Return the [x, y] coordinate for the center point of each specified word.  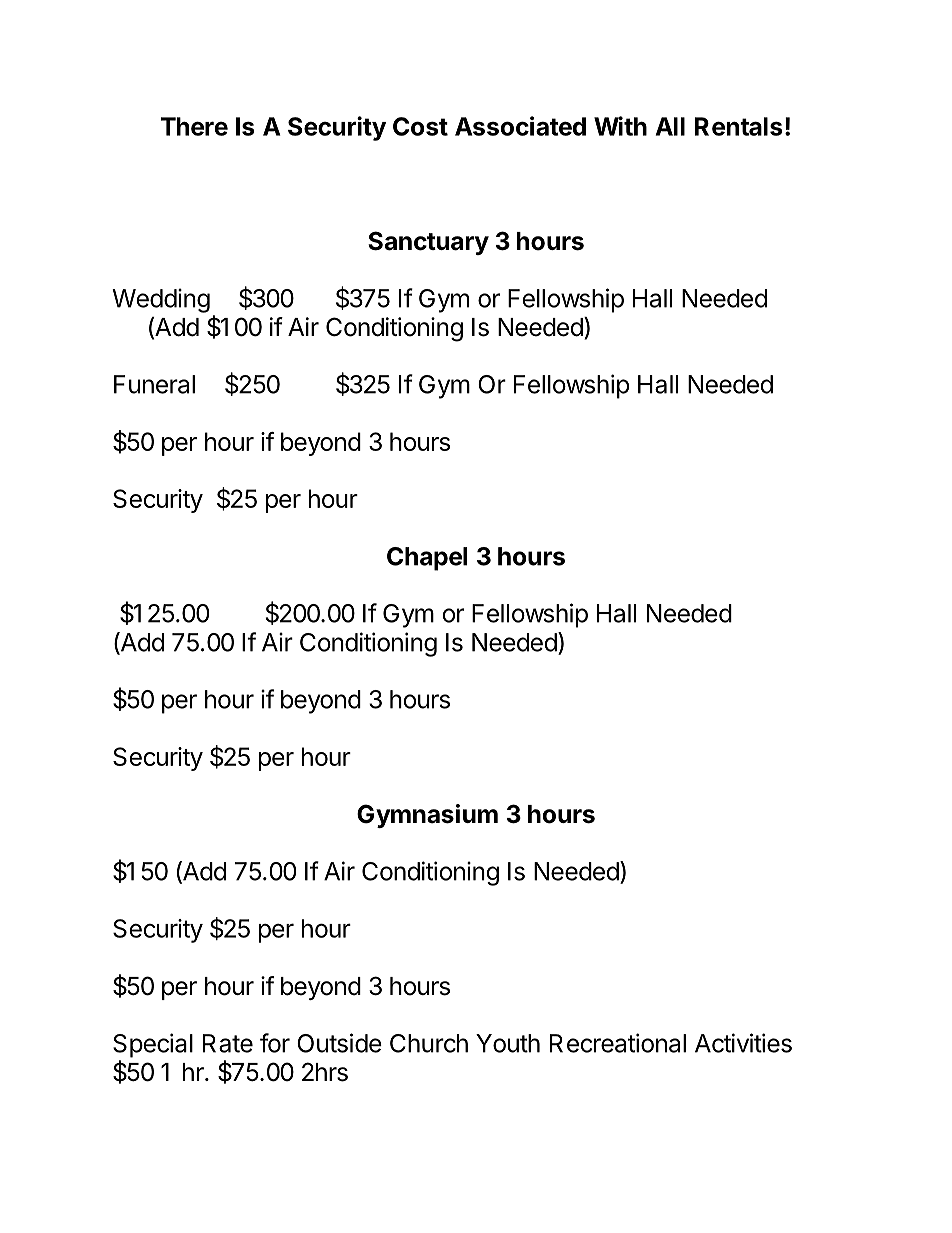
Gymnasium [427, 816]
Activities [743, 1043]
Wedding [161, 300]
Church [429, 1043]
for [275, 1043]
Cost [420, 126]
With [620, 126]
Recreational [618, 1043]
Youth [508, 1043]
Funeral [154, 384]
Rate [228, 1043]
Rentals [738, 126]
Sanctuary [428, 243]
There [194, 126]
